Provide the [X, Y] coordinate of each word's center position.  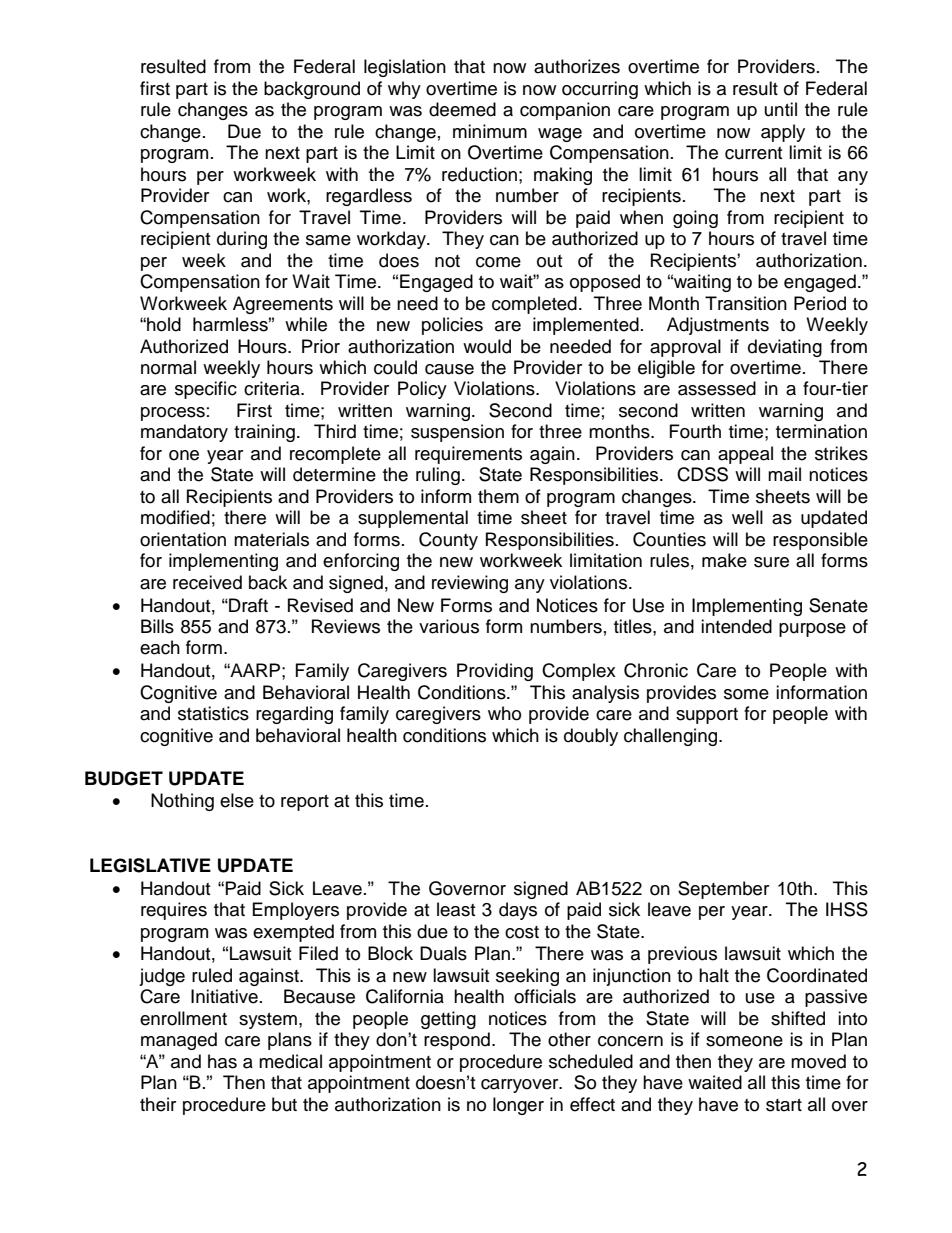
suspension [457, 433]
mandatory [184, 433]
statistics [213, 713]
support [707, 716]
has [222, 1061]
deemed [462, 109]
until [781, 109]
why [404, 90]
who [504, 713]
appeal [745, 455]
